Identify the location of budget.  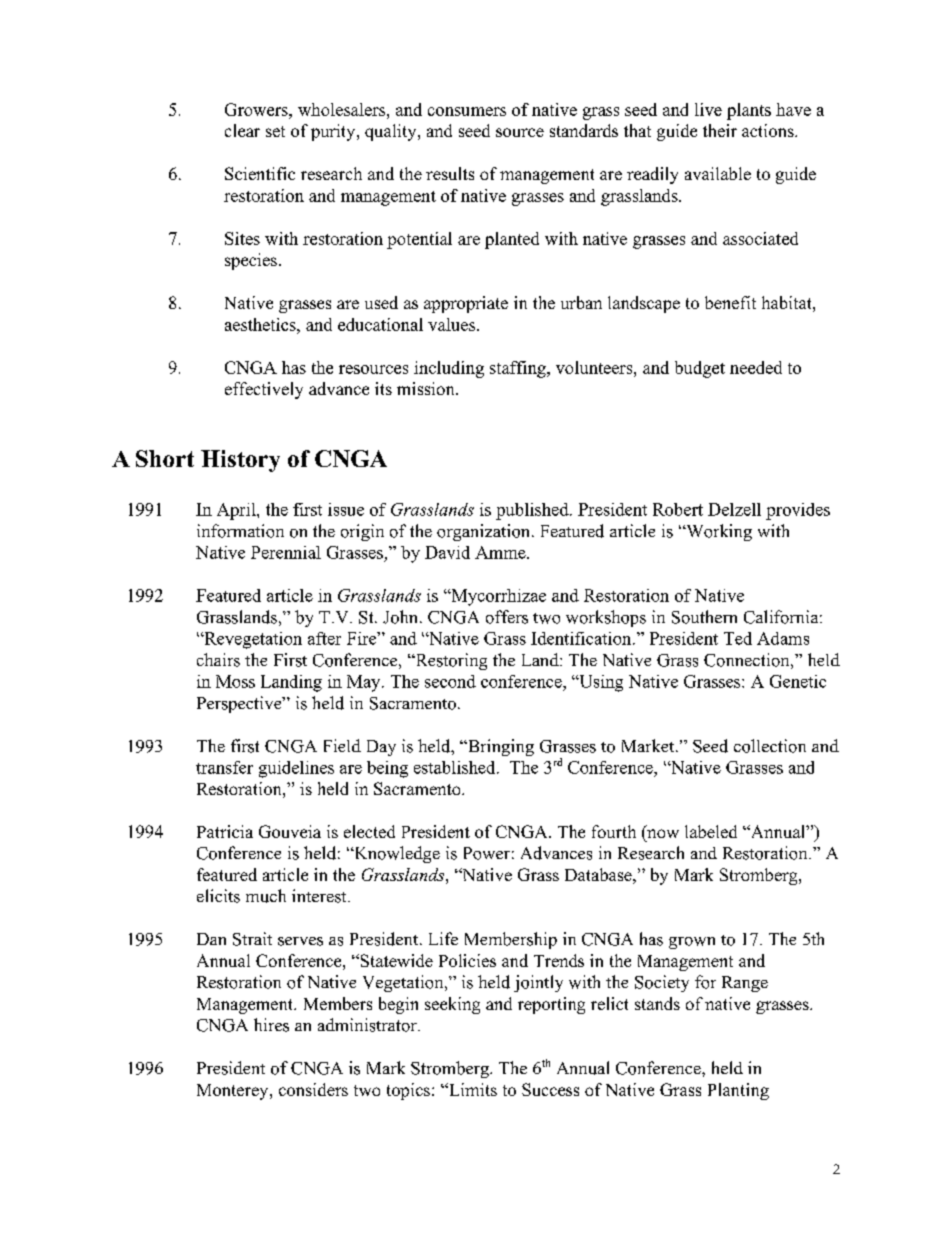
(700, 369).
